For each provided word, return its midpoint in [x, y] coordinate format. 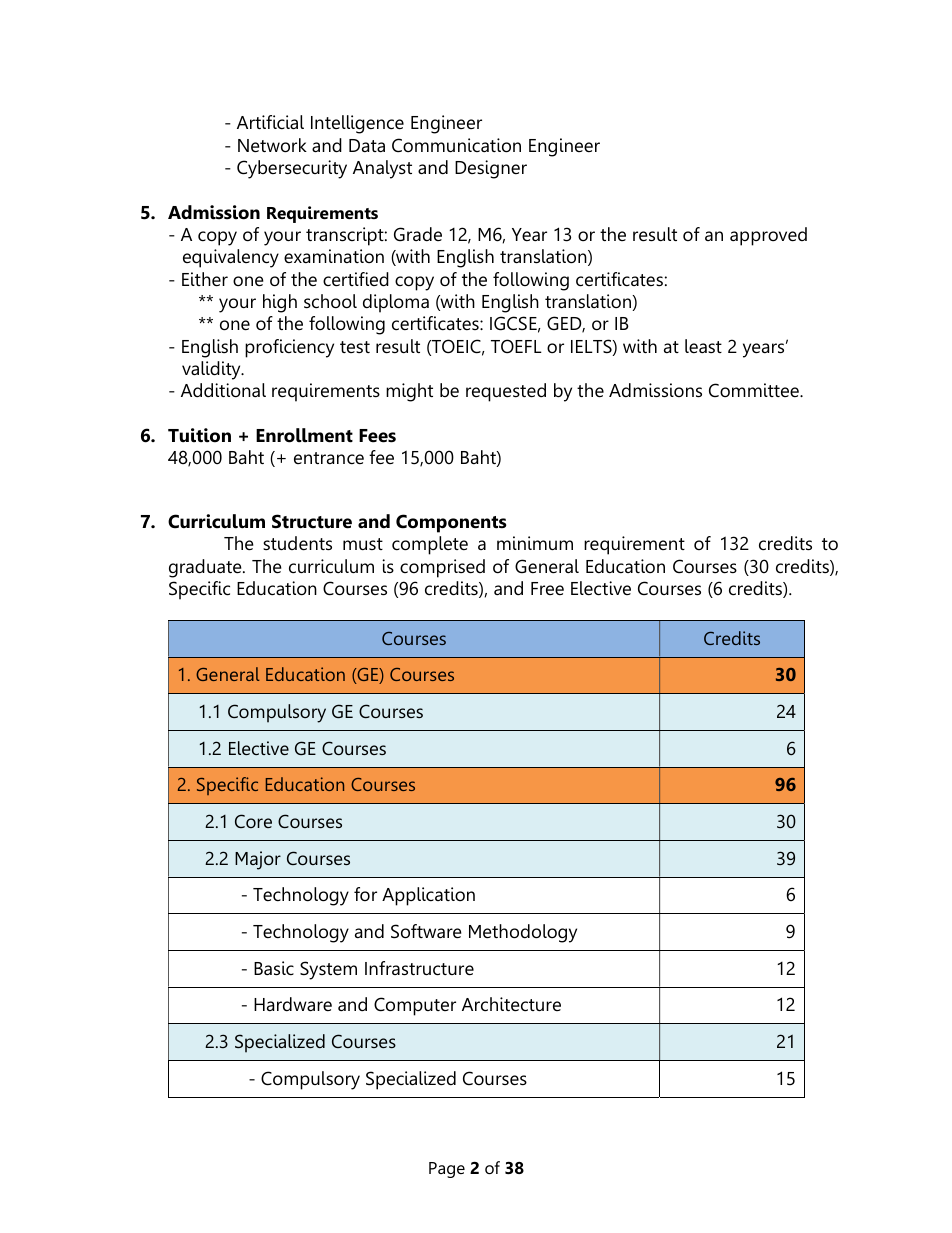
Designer [491, 169]
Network [272, 145]
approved [768, 236]
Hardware [293, 1004]
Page [447, 1170]
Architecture [511, 1004]
